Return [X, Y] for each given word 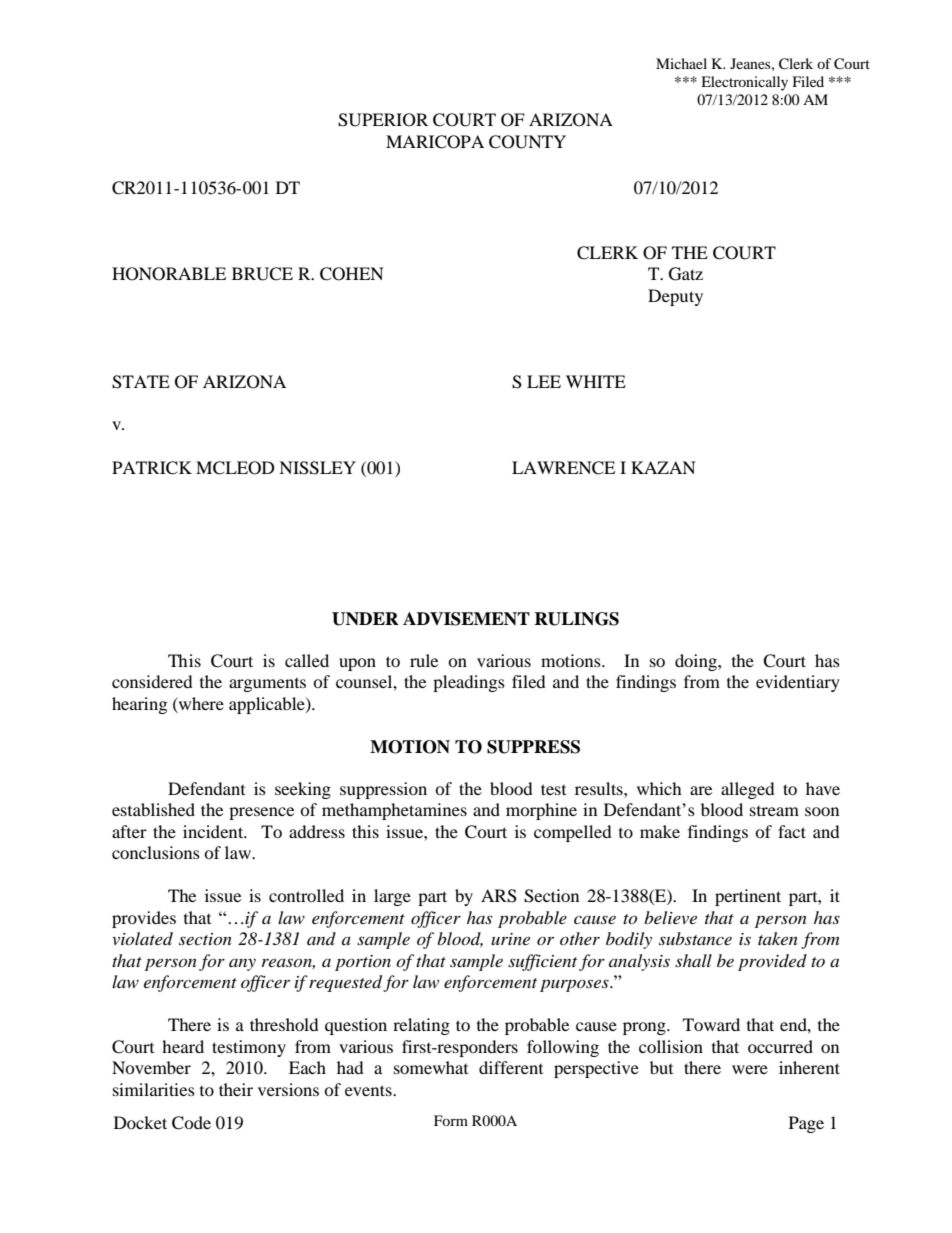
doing [697, 662]
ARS [499, 896]
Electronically [744, 83]
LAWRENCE [563, 468]
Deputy [675, 297]
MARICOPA [435, 142]
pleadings [469, 683]
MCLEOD [235, 468]
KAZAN [663, 467]
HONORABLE [169, 274]
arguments [267, 685]
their [236, 1089]
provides [144, 919]
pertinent [748, 897]
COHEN [352, 274]
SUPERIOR [383, 120]
